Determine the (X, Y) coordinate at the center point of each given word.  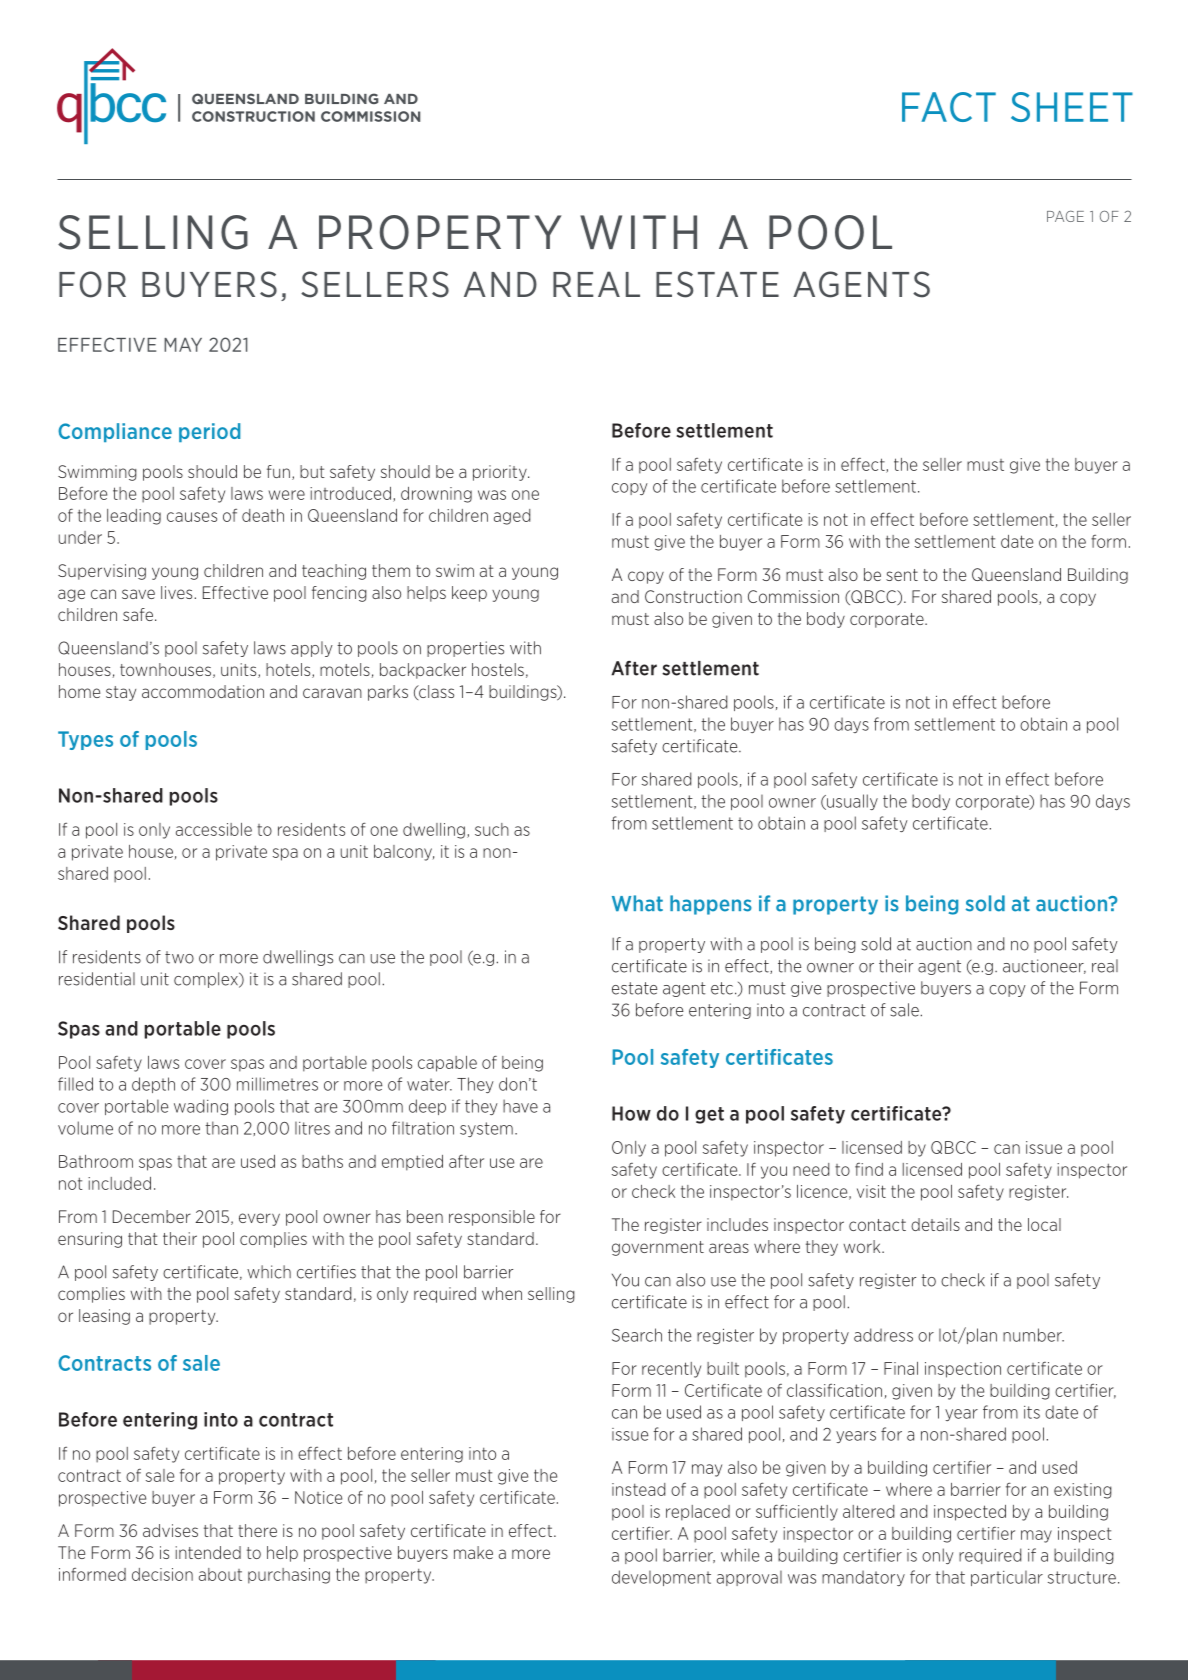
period (209, 432)
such (492, 829)
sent (902, 575)
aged (512, 517)
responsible (492, 1218)
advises (170, 1530)
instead (638, 1489)
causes (192, 517)
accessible (214, 829)
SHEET (1072, 107)
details (935, 1224)
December (152, 1216)
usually (851, 802)
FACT (949, 107)
